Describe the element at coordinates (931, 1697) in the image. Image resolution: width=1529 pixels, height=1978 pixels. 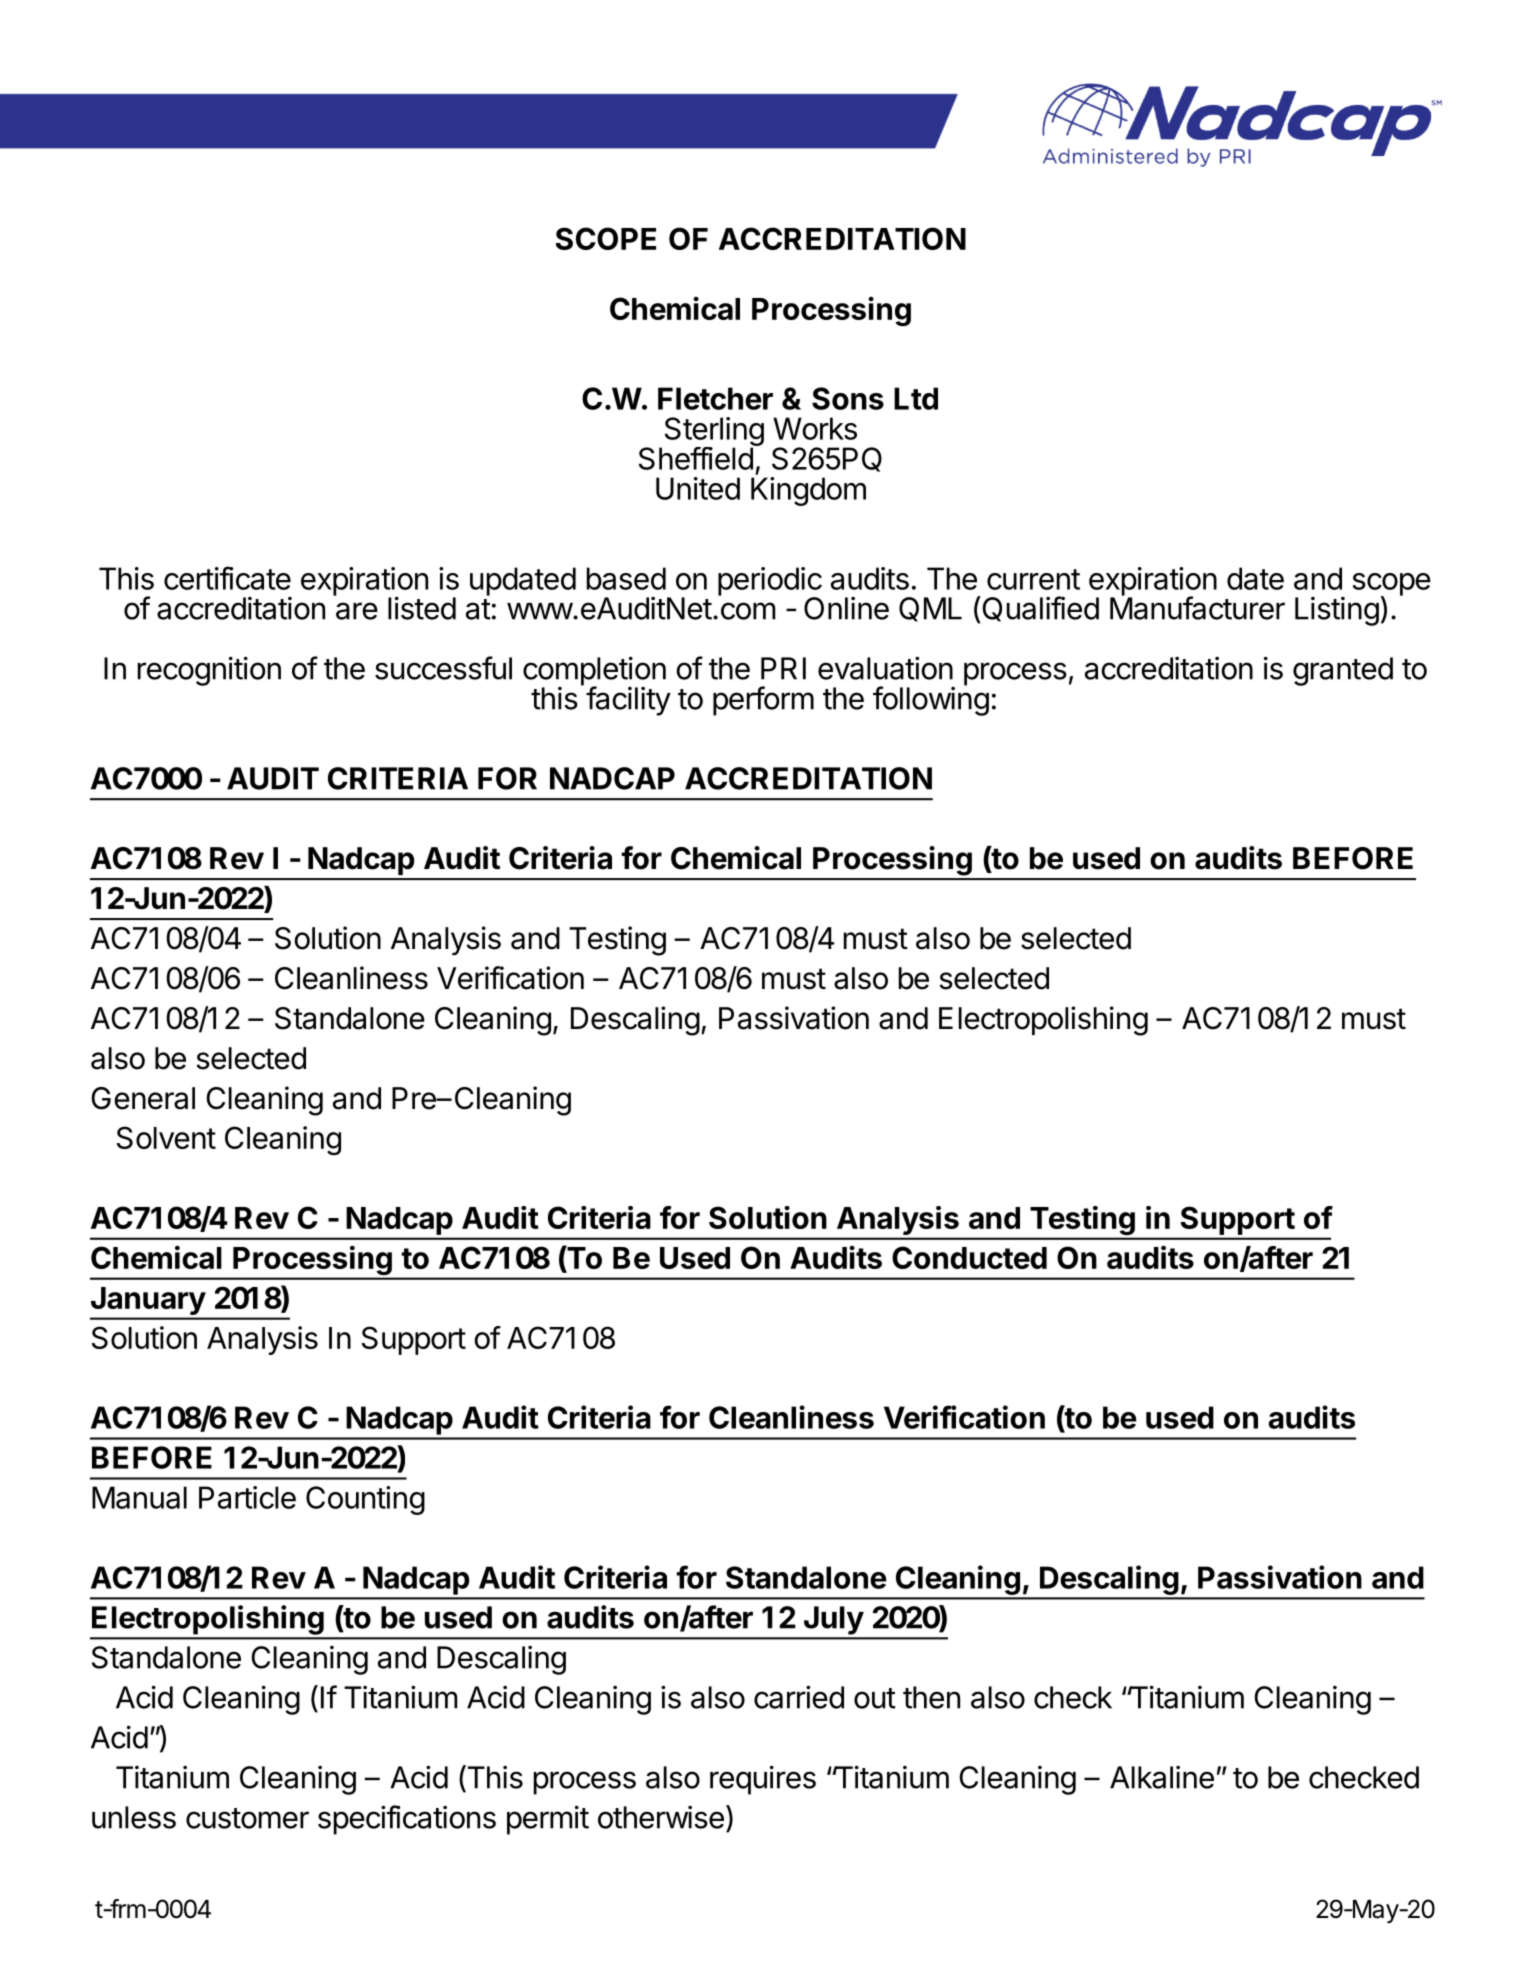
I see `then` at that location.
